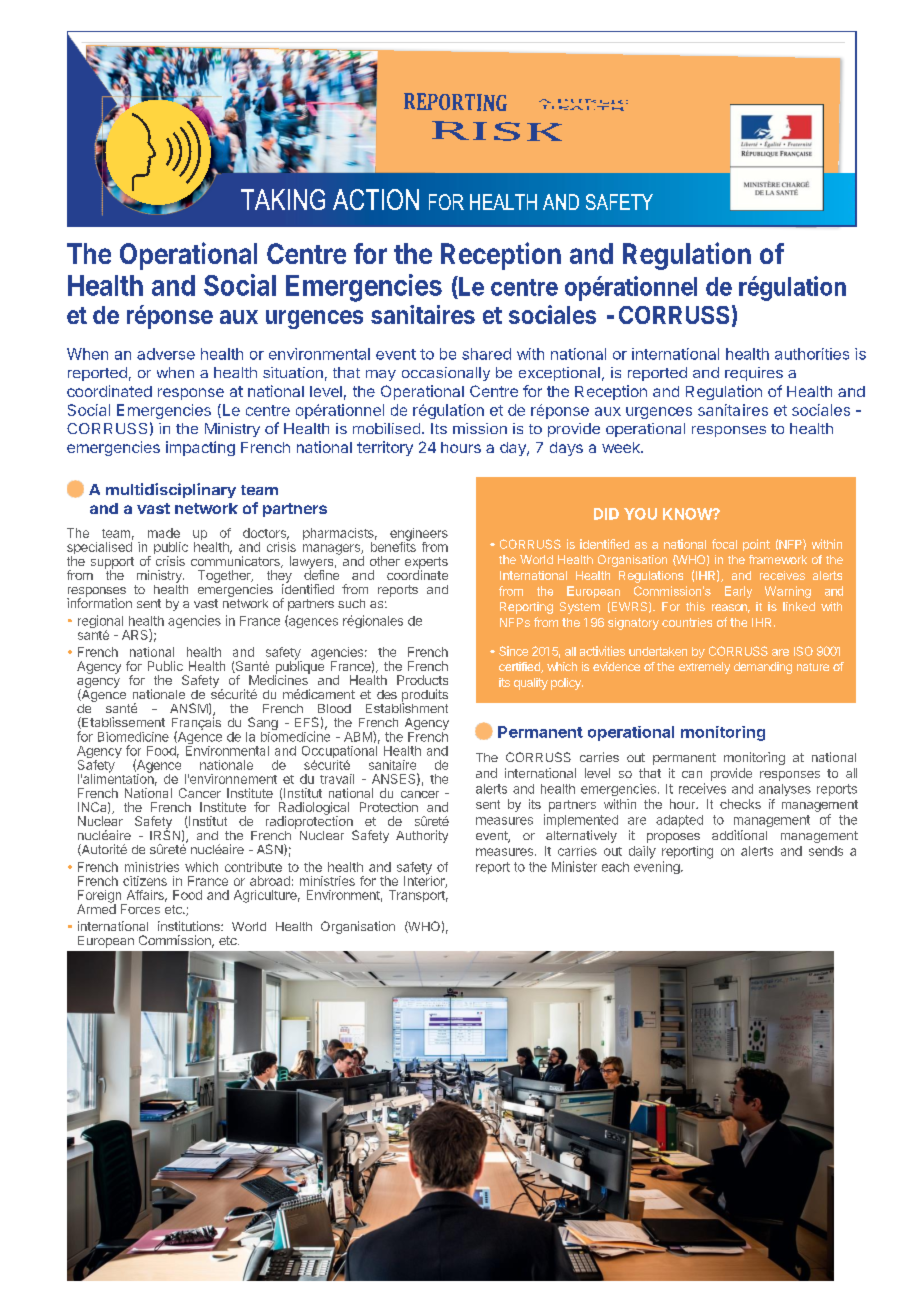 The height and width of the screenshot is (1311, 924). What do you see at coordinates (166, 354) in the screenshot?
I see `adverse` at bounding box center [166, 354].
